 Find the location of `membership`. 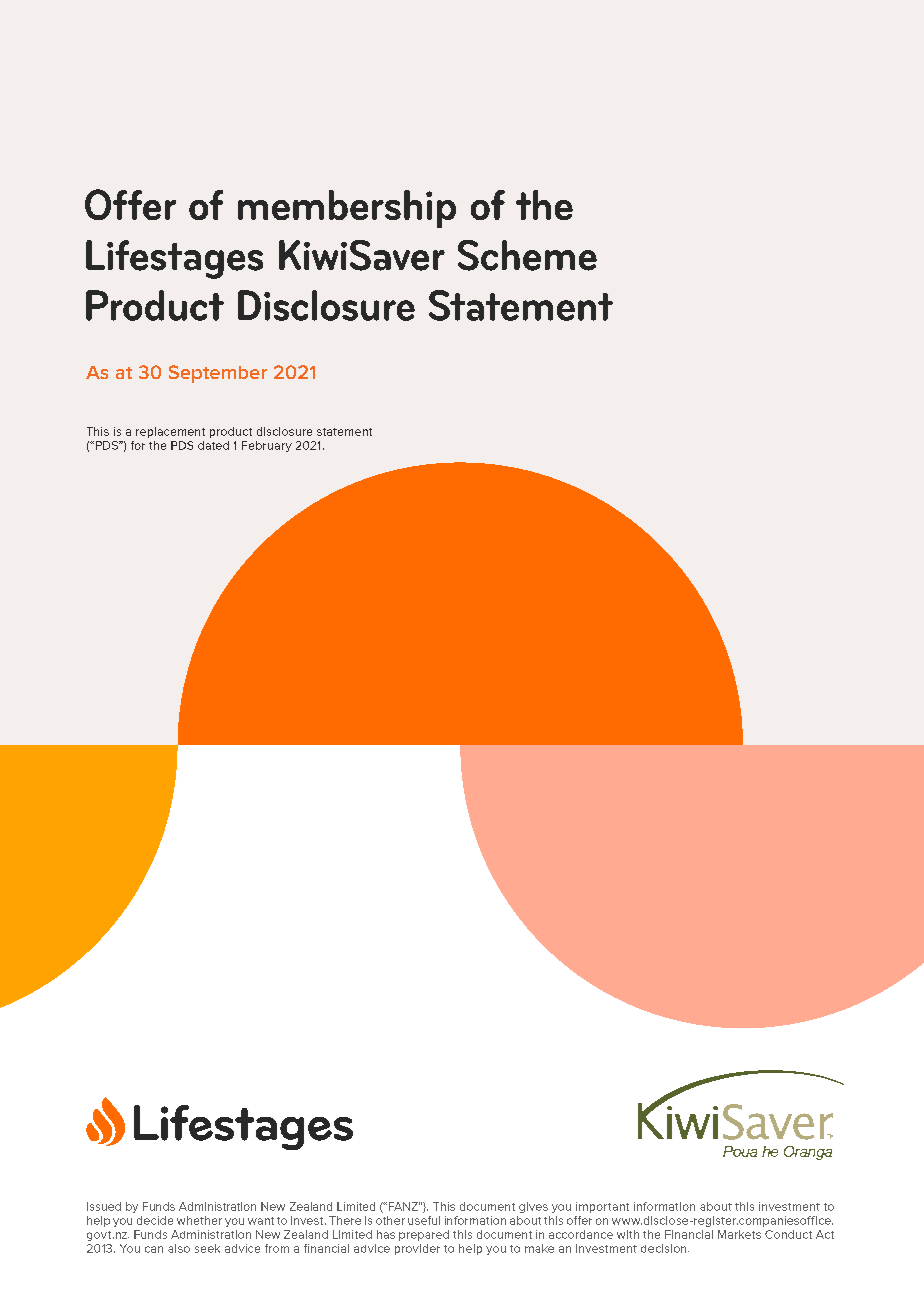

membership is located at coordinates (347, 209).
